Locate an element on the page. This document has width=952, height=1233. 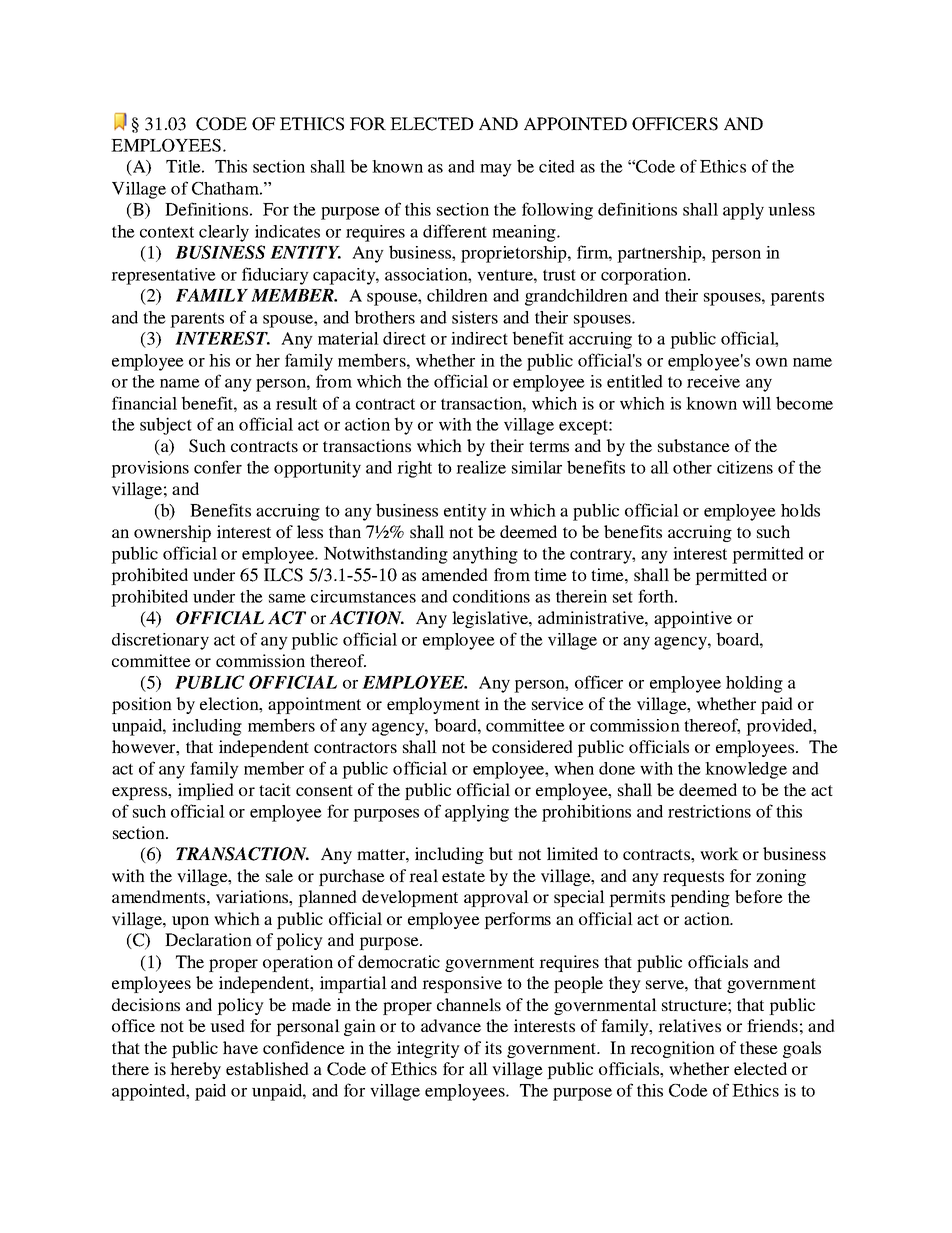
advance is located at coordinates (451, 1025).
